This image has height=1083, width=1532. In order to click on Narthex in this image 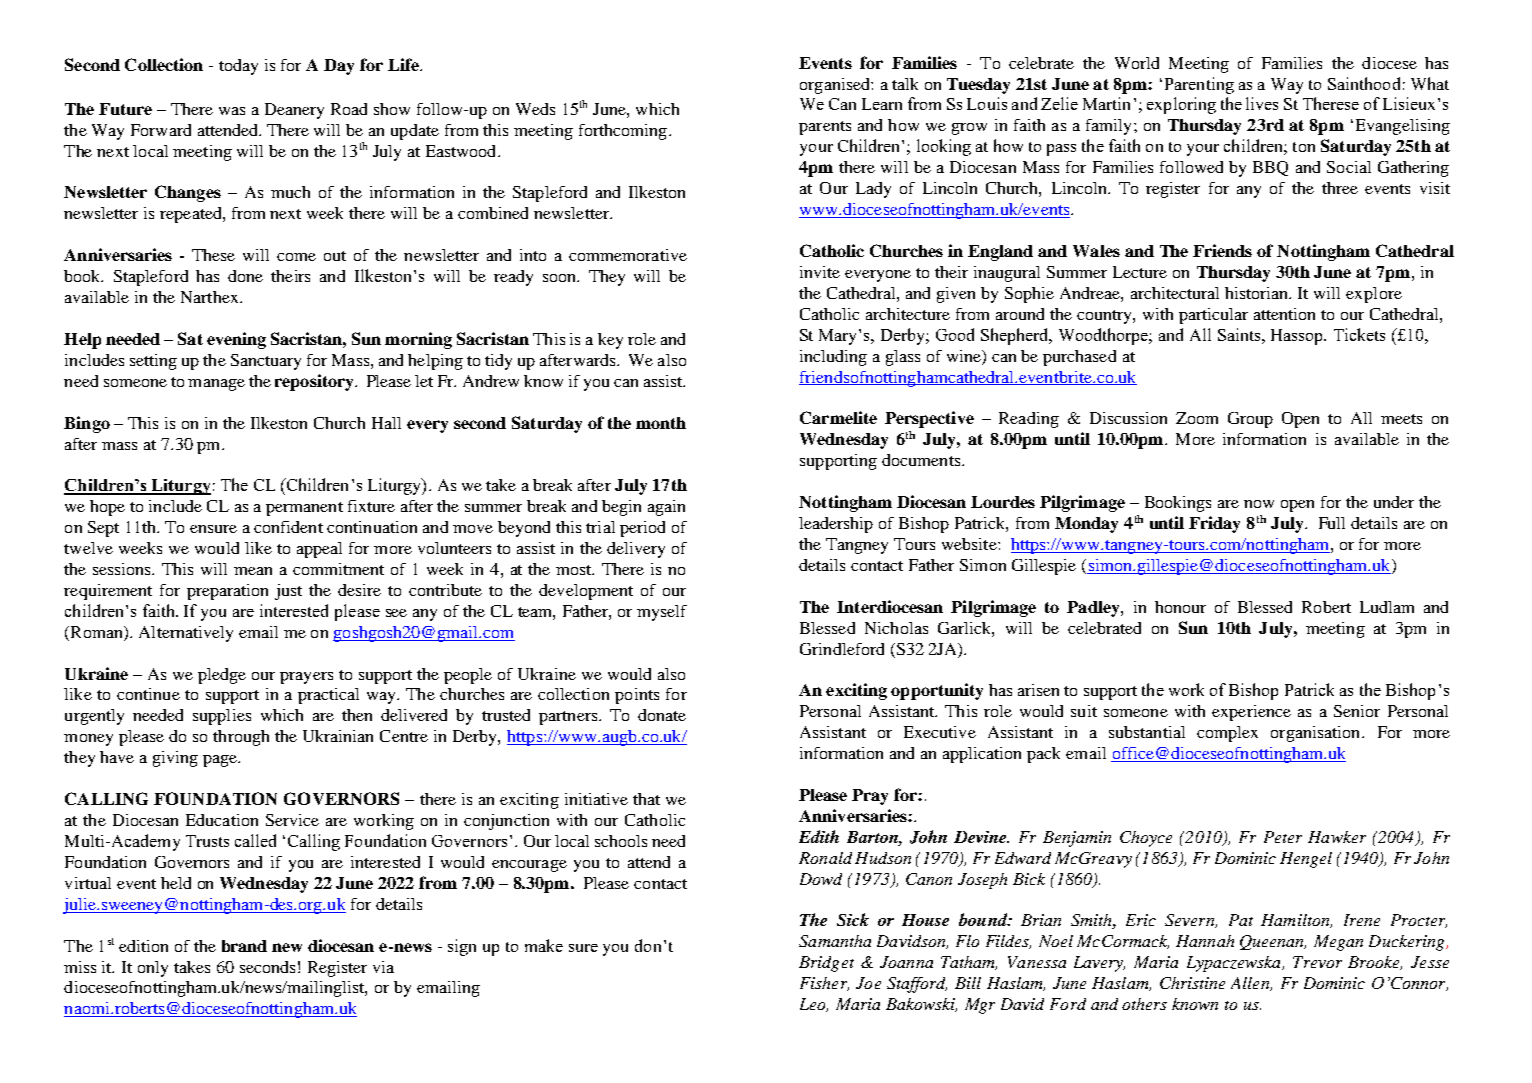, I will do `click(211, 297)`.
